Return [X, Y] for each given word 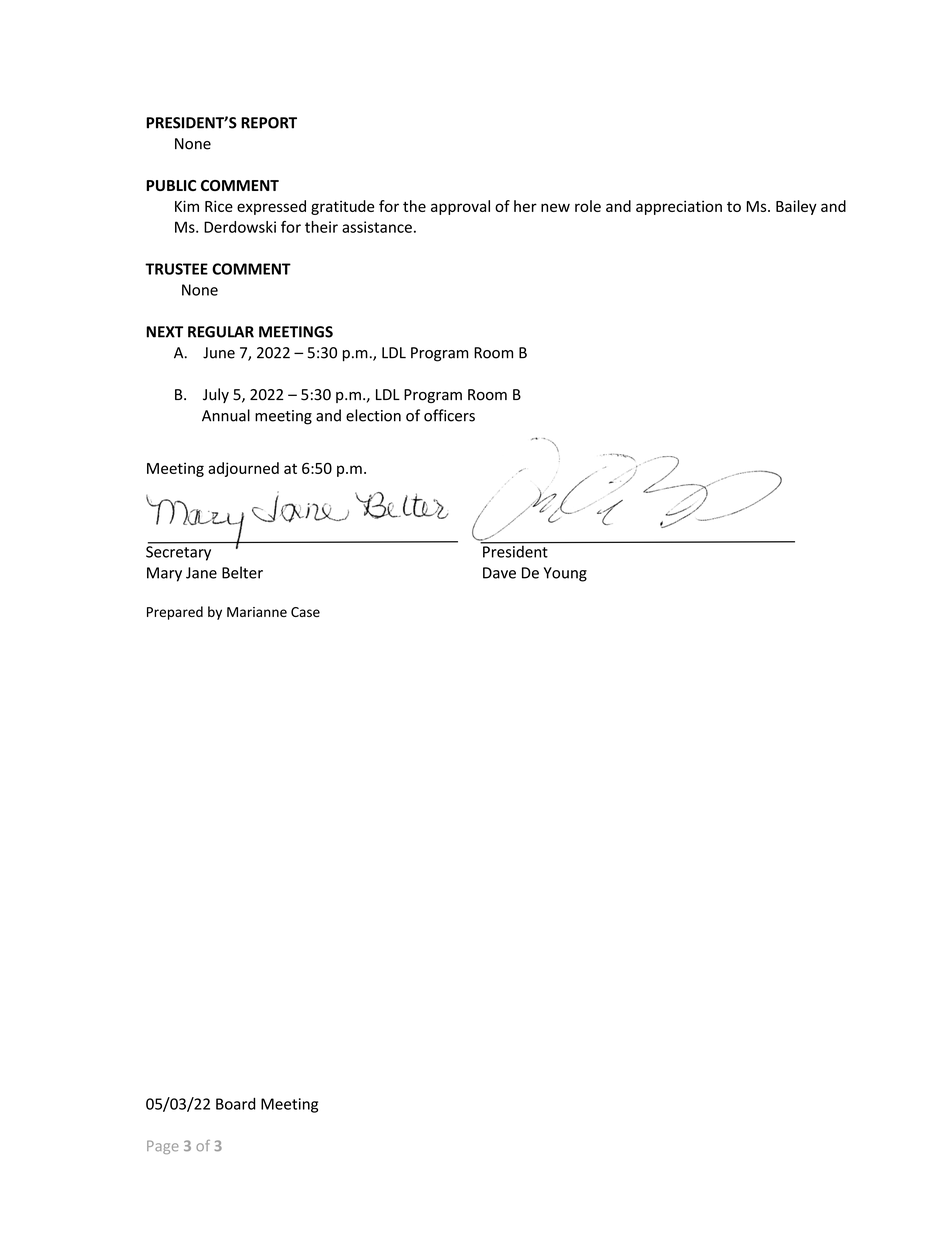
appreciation [679, 207]
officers [449, 415]
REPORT [269, 123]
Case [305, 612]
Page [163, 1147]
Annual [226, 415]
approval [460, 207]
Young [565, 574]
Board [236, 1104]
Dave [499, 573]
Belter [242, 572]
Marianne [257, 612]
